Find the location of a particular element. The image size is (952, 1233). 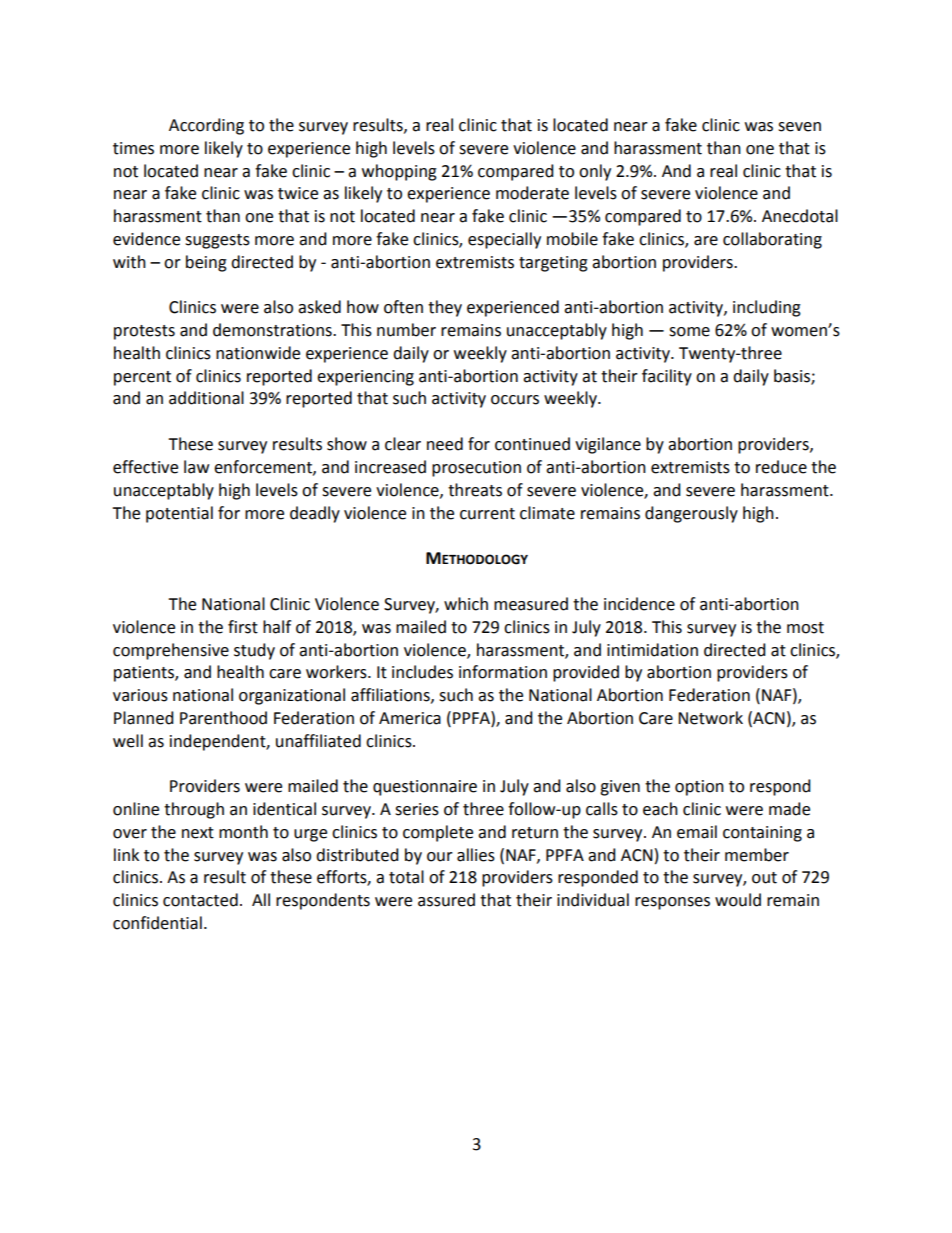

additional is located at coordinates (206, 398).
